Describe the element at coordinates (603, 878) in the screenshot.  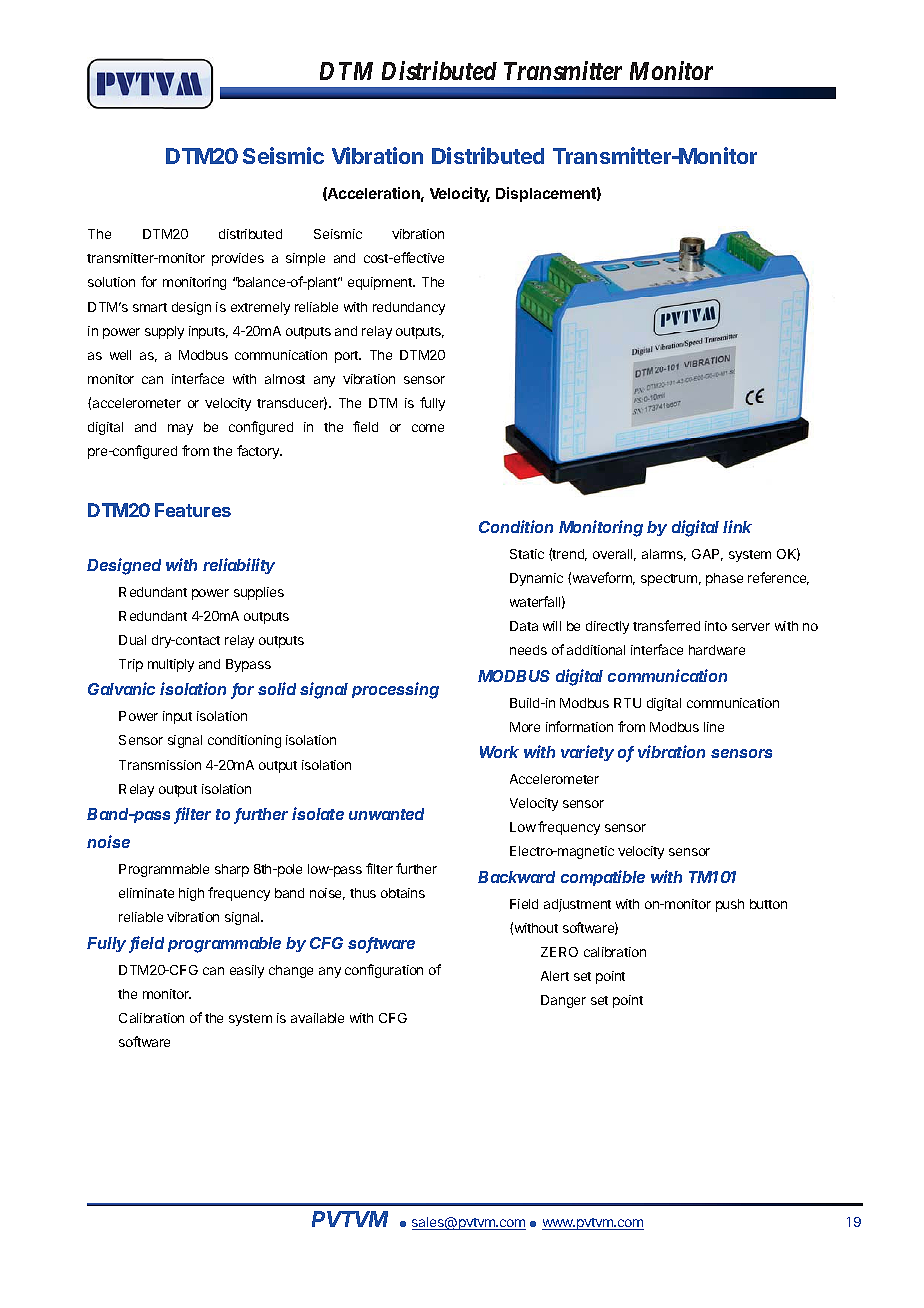
I see `compatible` at that location.
